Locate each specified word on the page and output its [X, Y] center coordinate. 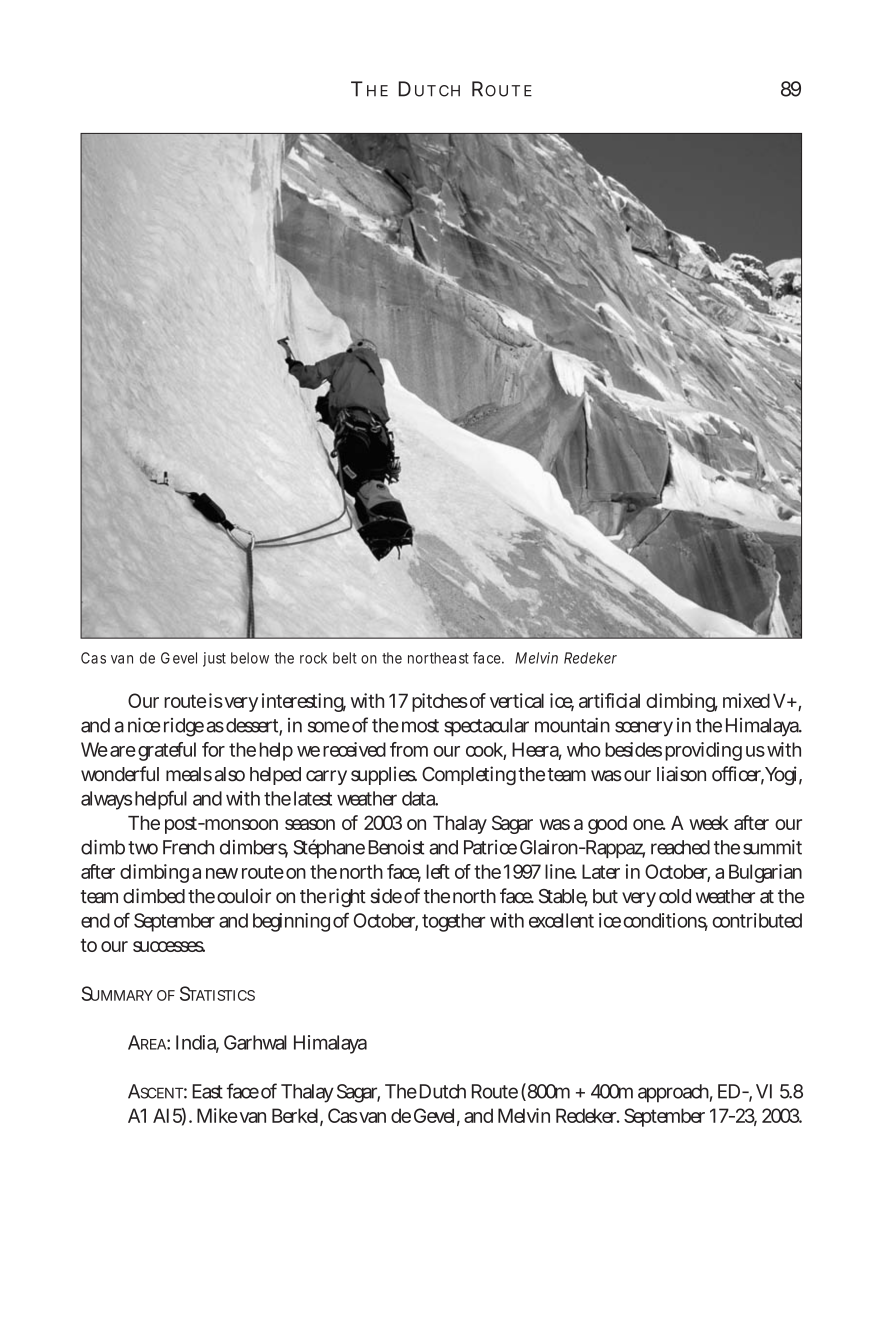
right [347, 897]
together [454, 922]
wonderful [120, 774]
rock [313, 658]
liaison [681, 774]
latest [313, 798]
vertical [517, 700]
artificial [609, 700]
